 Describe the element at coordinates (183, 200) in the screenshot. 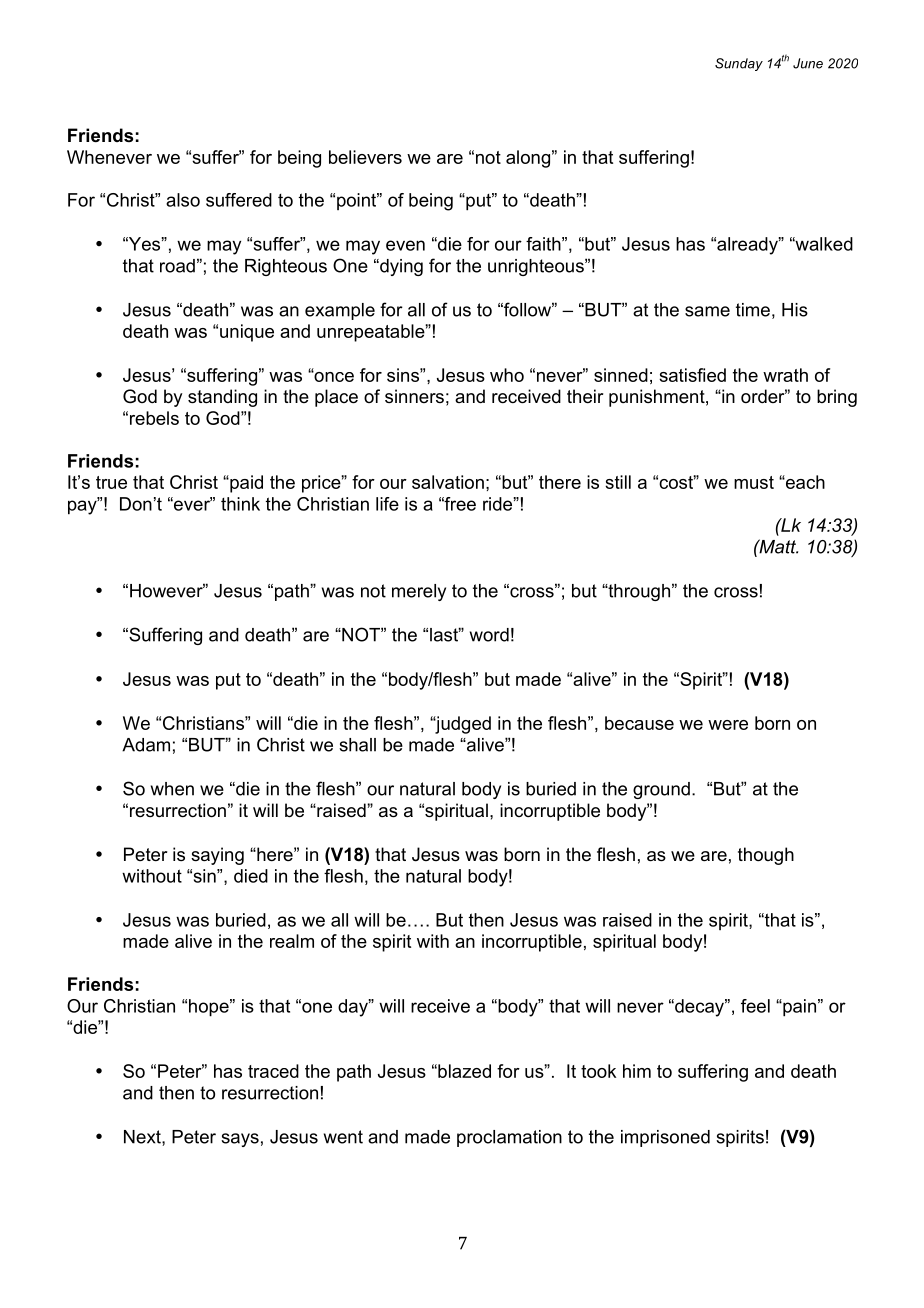

I see `also` at that location.
